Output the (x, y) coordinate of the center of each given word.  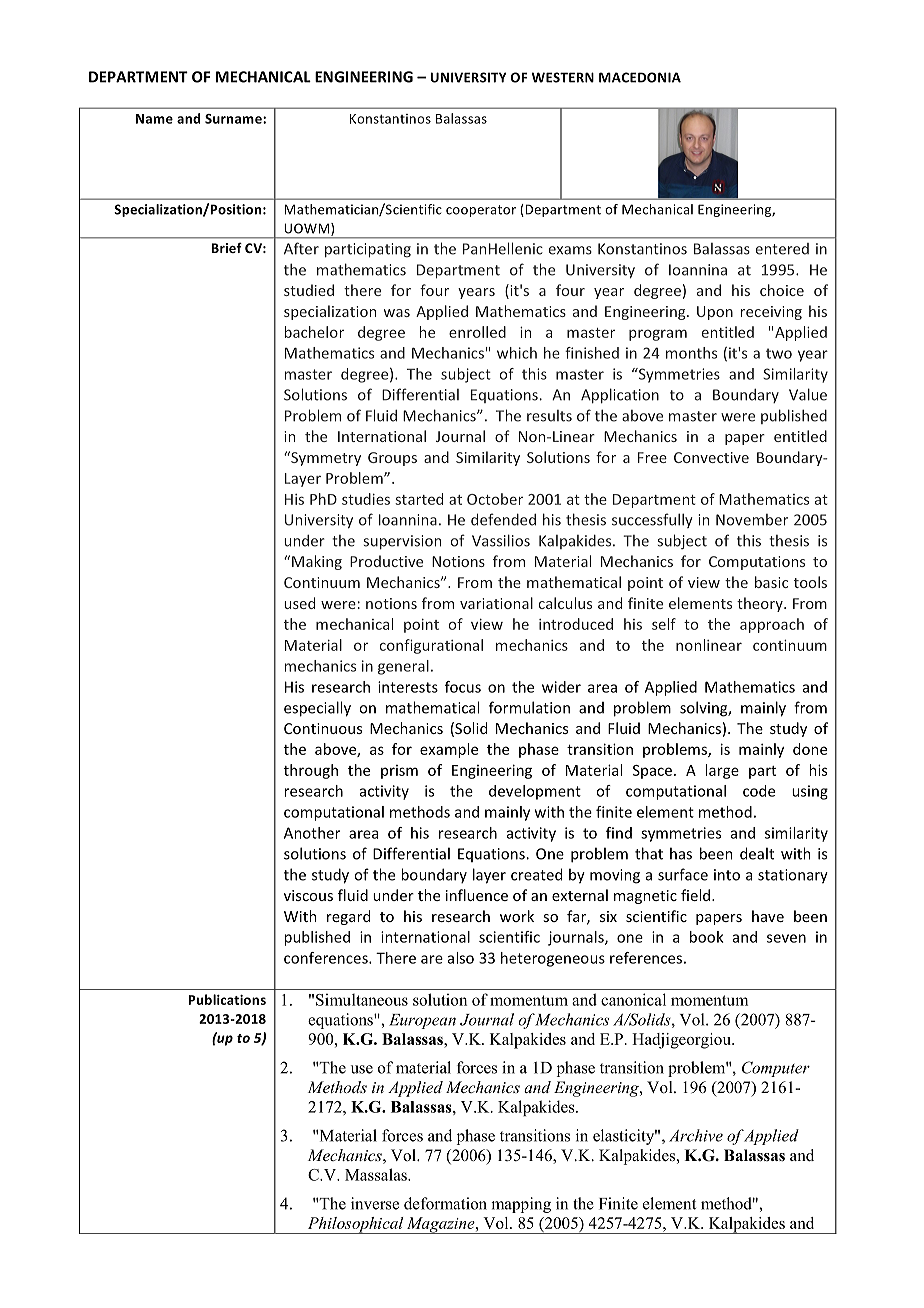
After (301, 248)
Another (312, 833)
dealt (757, 853)
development (535, 792)
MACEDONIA (640, 77)
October (495, 499)
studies (366, 499)
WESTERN (563, 77)
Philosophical (355, 1225)
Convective (711, 457)
